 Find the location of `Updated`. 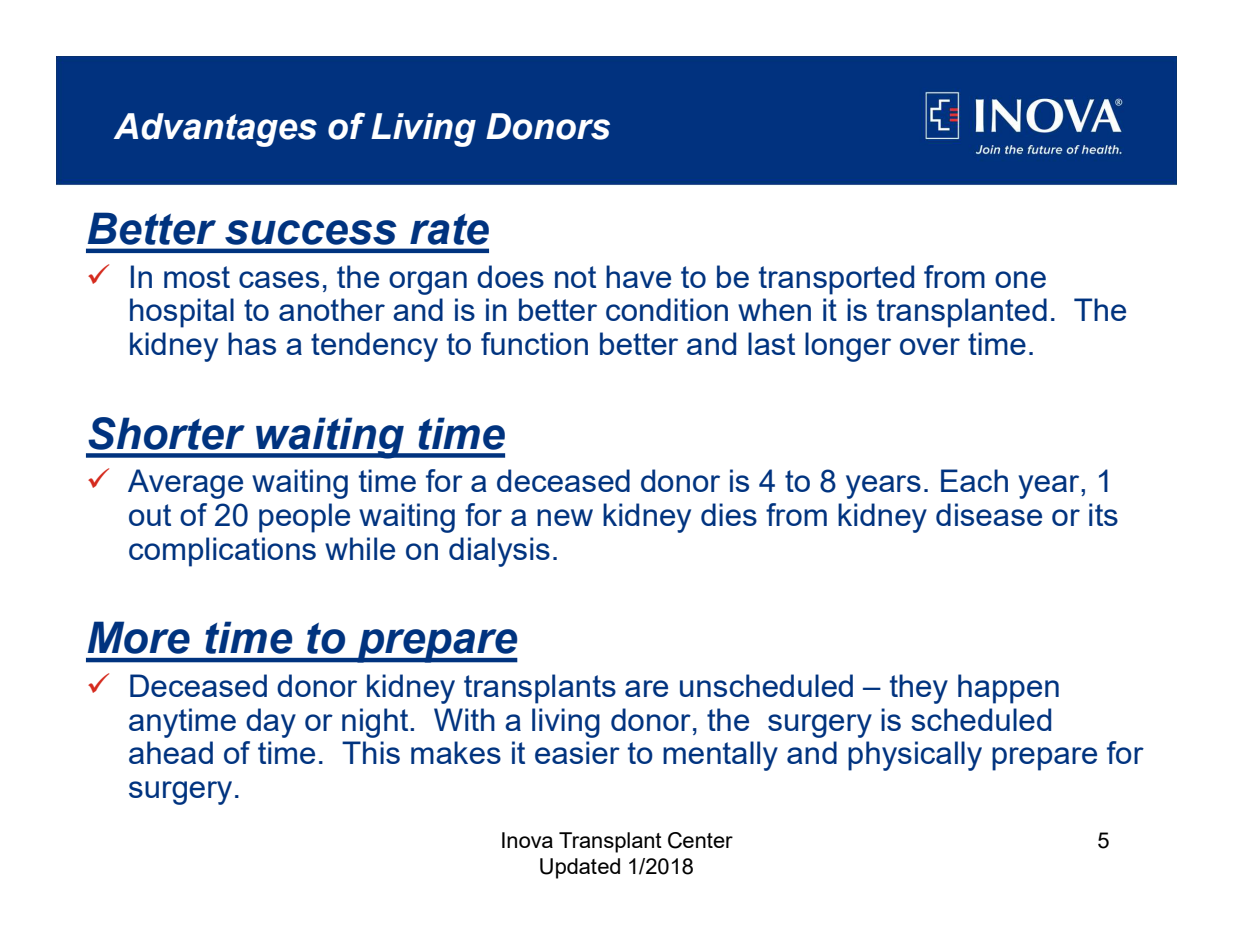

Updated is located at coordinates (580, 868).
